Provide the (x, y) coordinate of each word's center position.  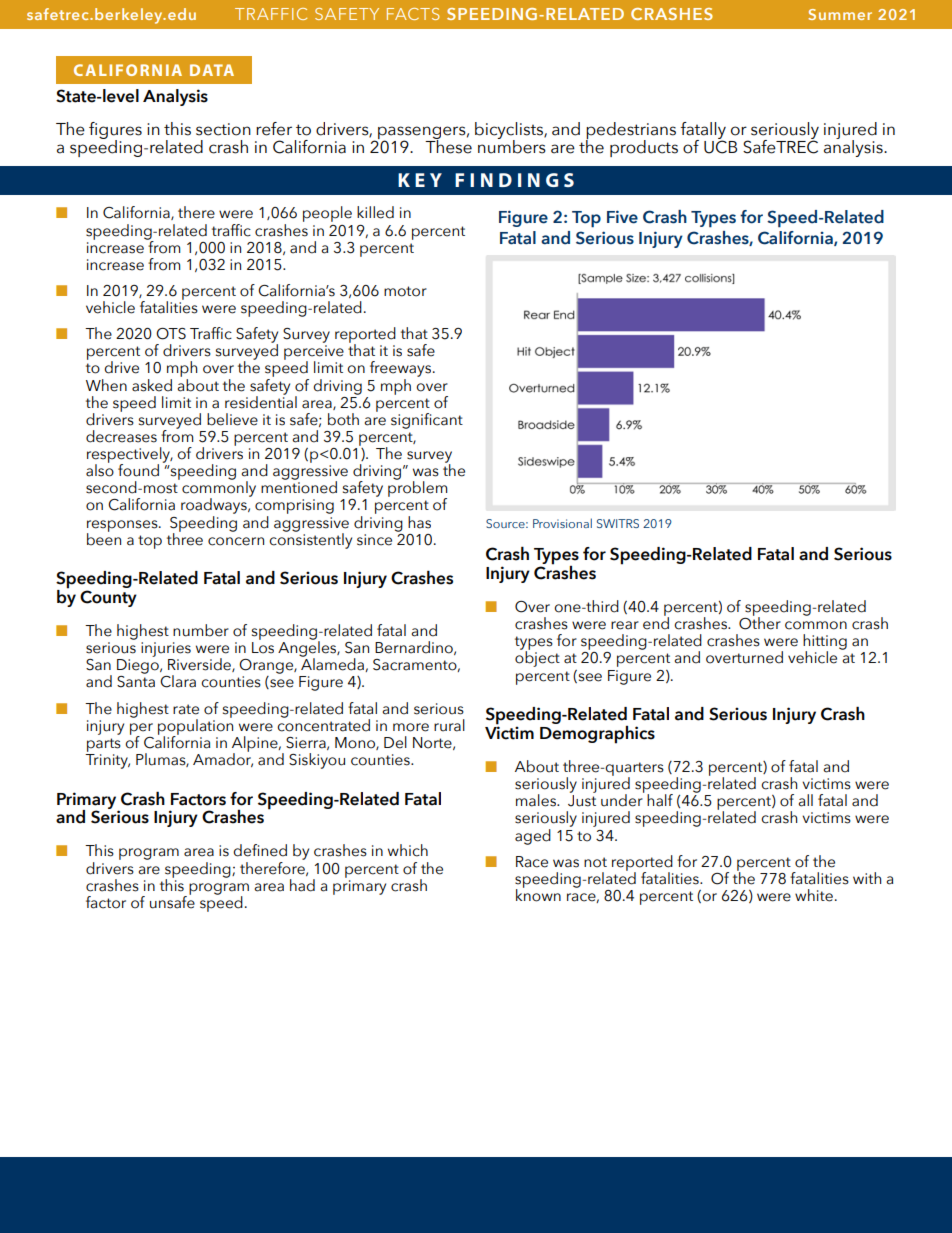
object (537, 658)
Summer (840, 14)
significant (427, 421)
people (327, 214)
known (538, 894)
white (814, 895)
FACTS (413, 14)
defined (260, 850)
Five (622, 217)
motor (405, 291)
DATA (212, 70)
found (138, 470)
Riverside (200, 665)
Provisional (562, 523)
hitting (825, 643)
